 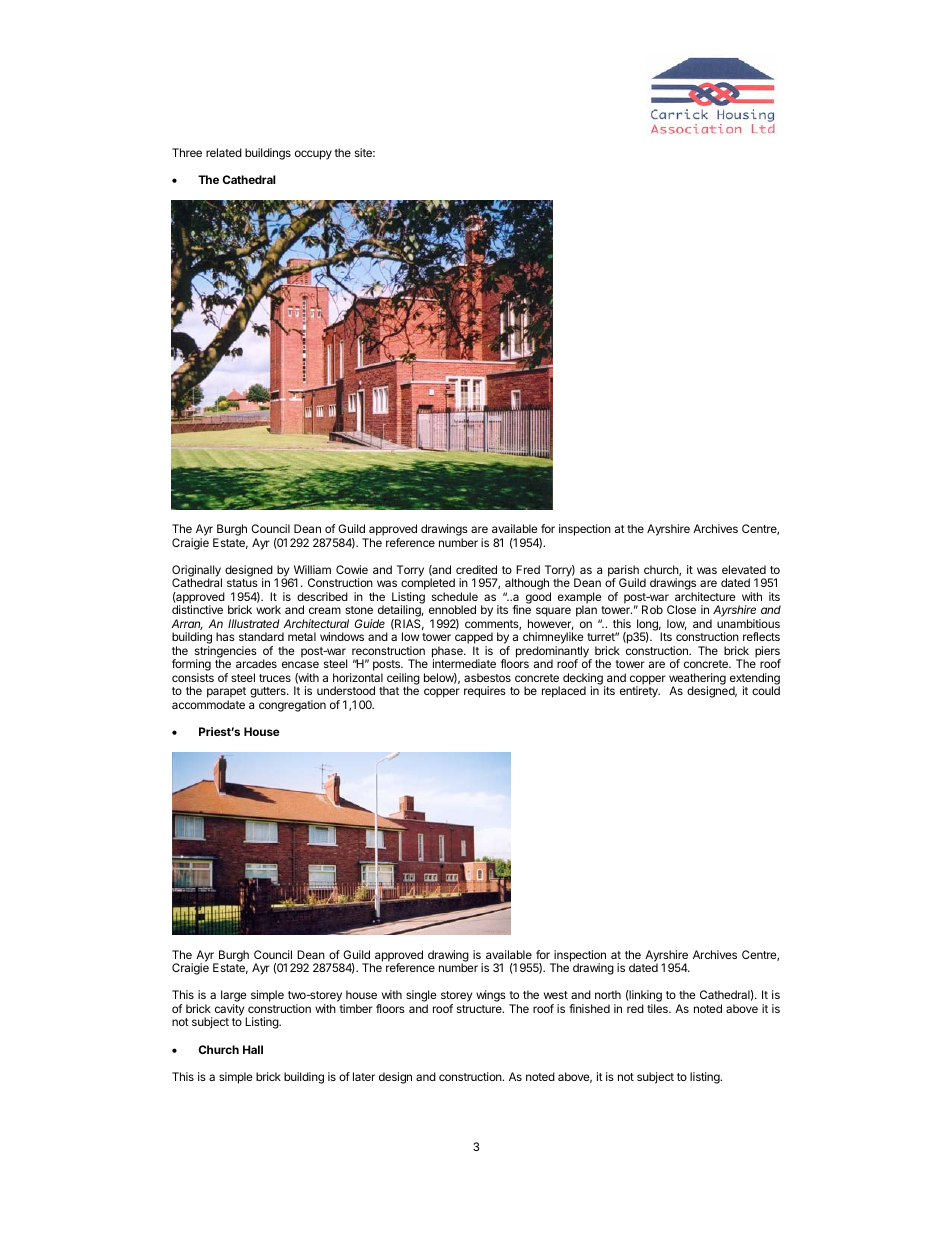 What do you see at coordinates (292, 706) in the screenshot?
I see `congregation` at bounding box center [292, 706].
